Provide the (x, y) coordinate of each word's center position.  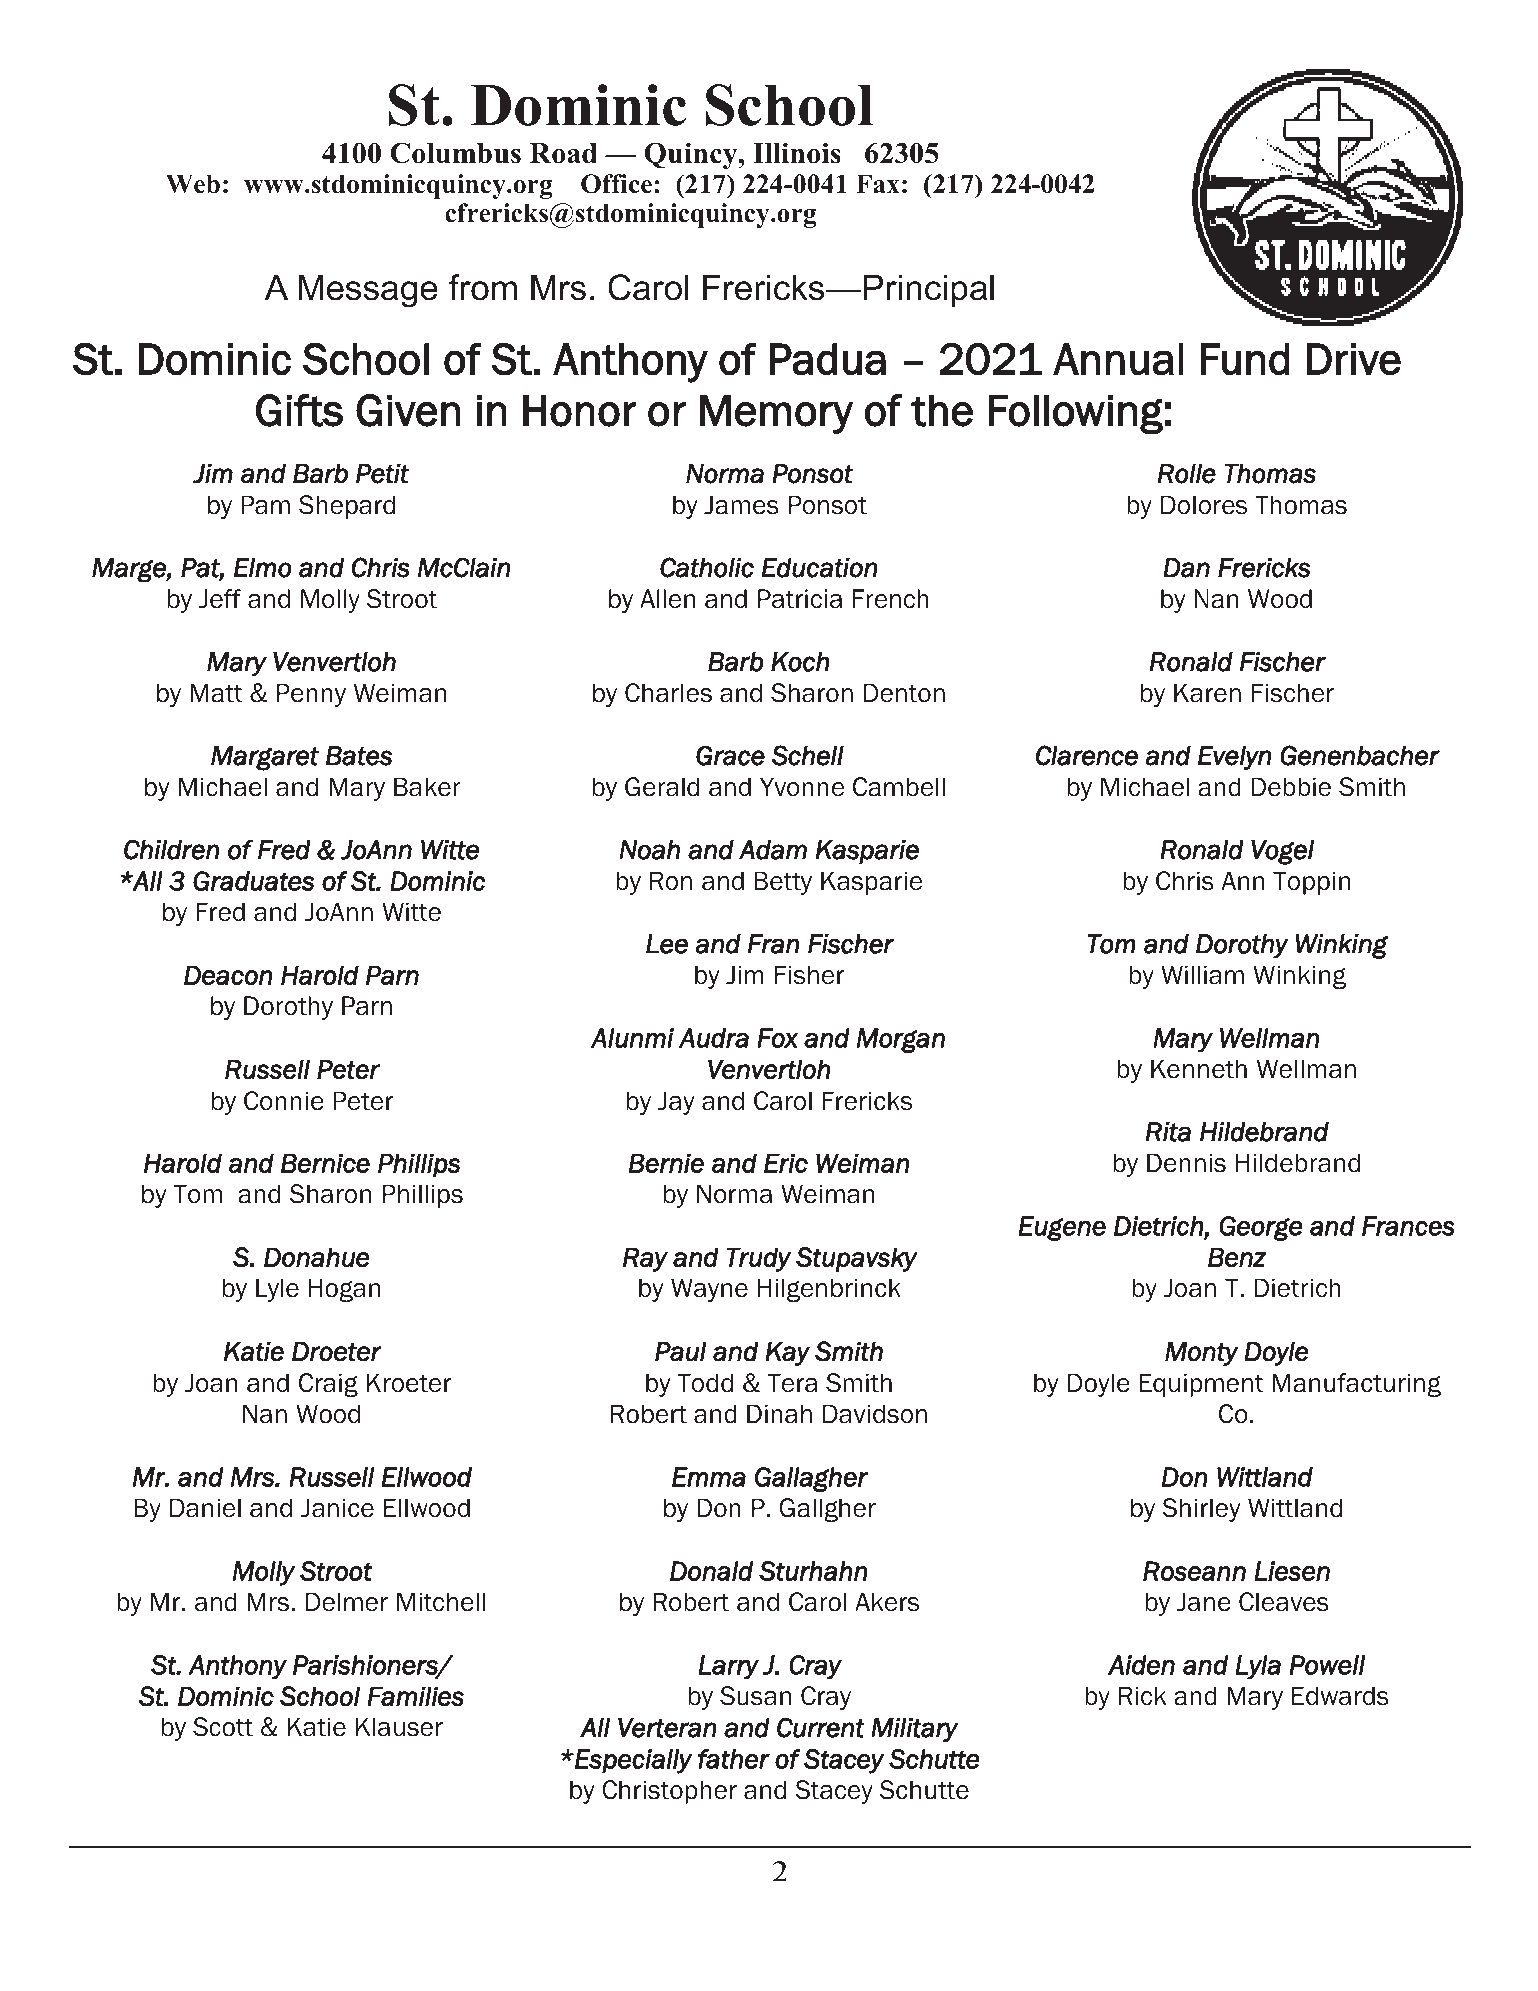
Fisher (809, 975)
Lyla (1258, 1667)
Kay (787, 1354)
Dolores (1204, 505)
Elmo (263, 568)
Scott (223, 1727)
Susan (755, 1696)
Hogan (344, 1290)
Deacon (228, 975)
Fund (1245, 359)
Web (193, 184)
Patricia (800, 599)
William (1202, 975)
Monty (1202, 1353)
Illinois (797, 153)
